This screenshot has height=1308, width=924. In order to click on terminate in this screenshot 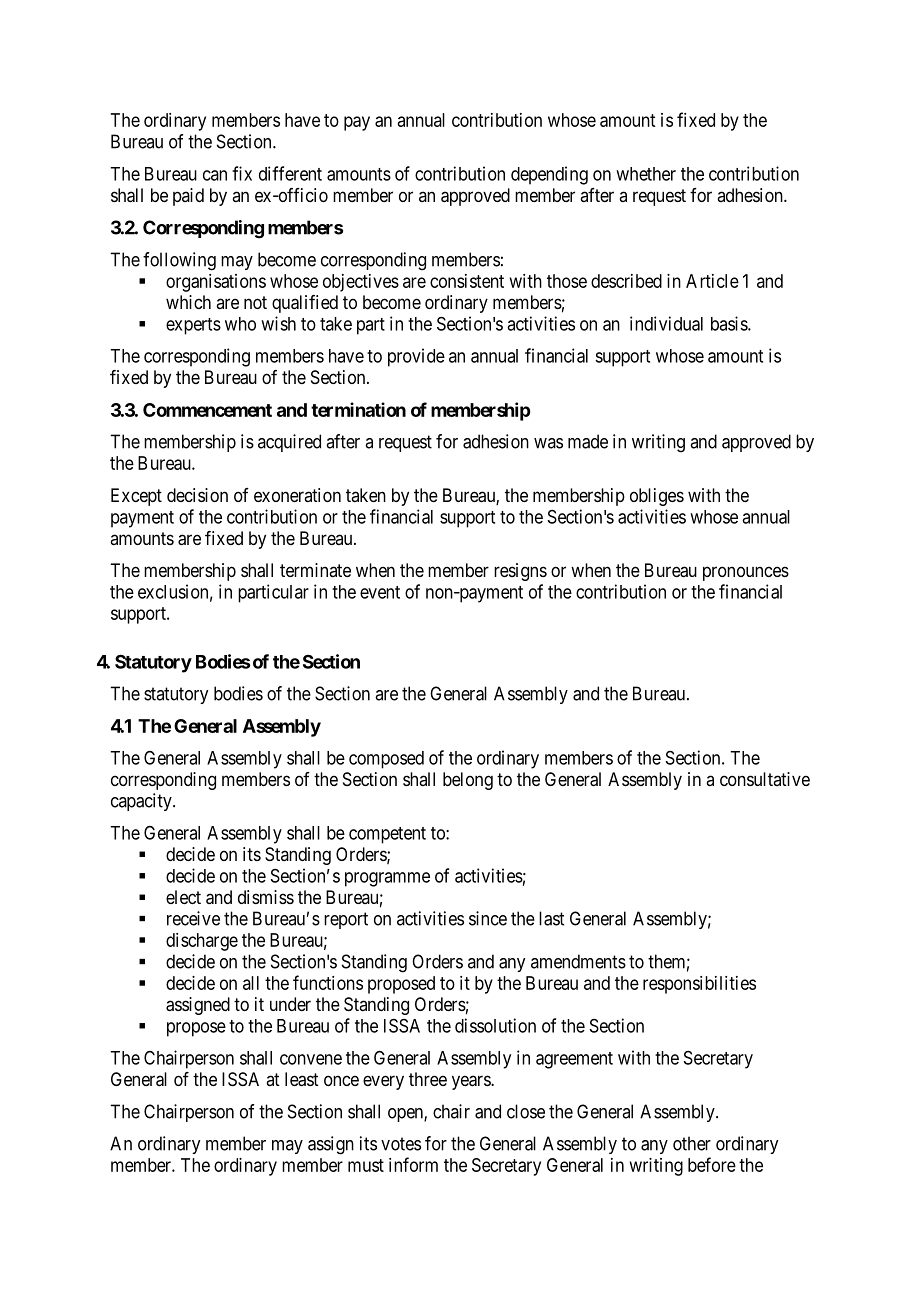, I will do `click(315, 570)`.
